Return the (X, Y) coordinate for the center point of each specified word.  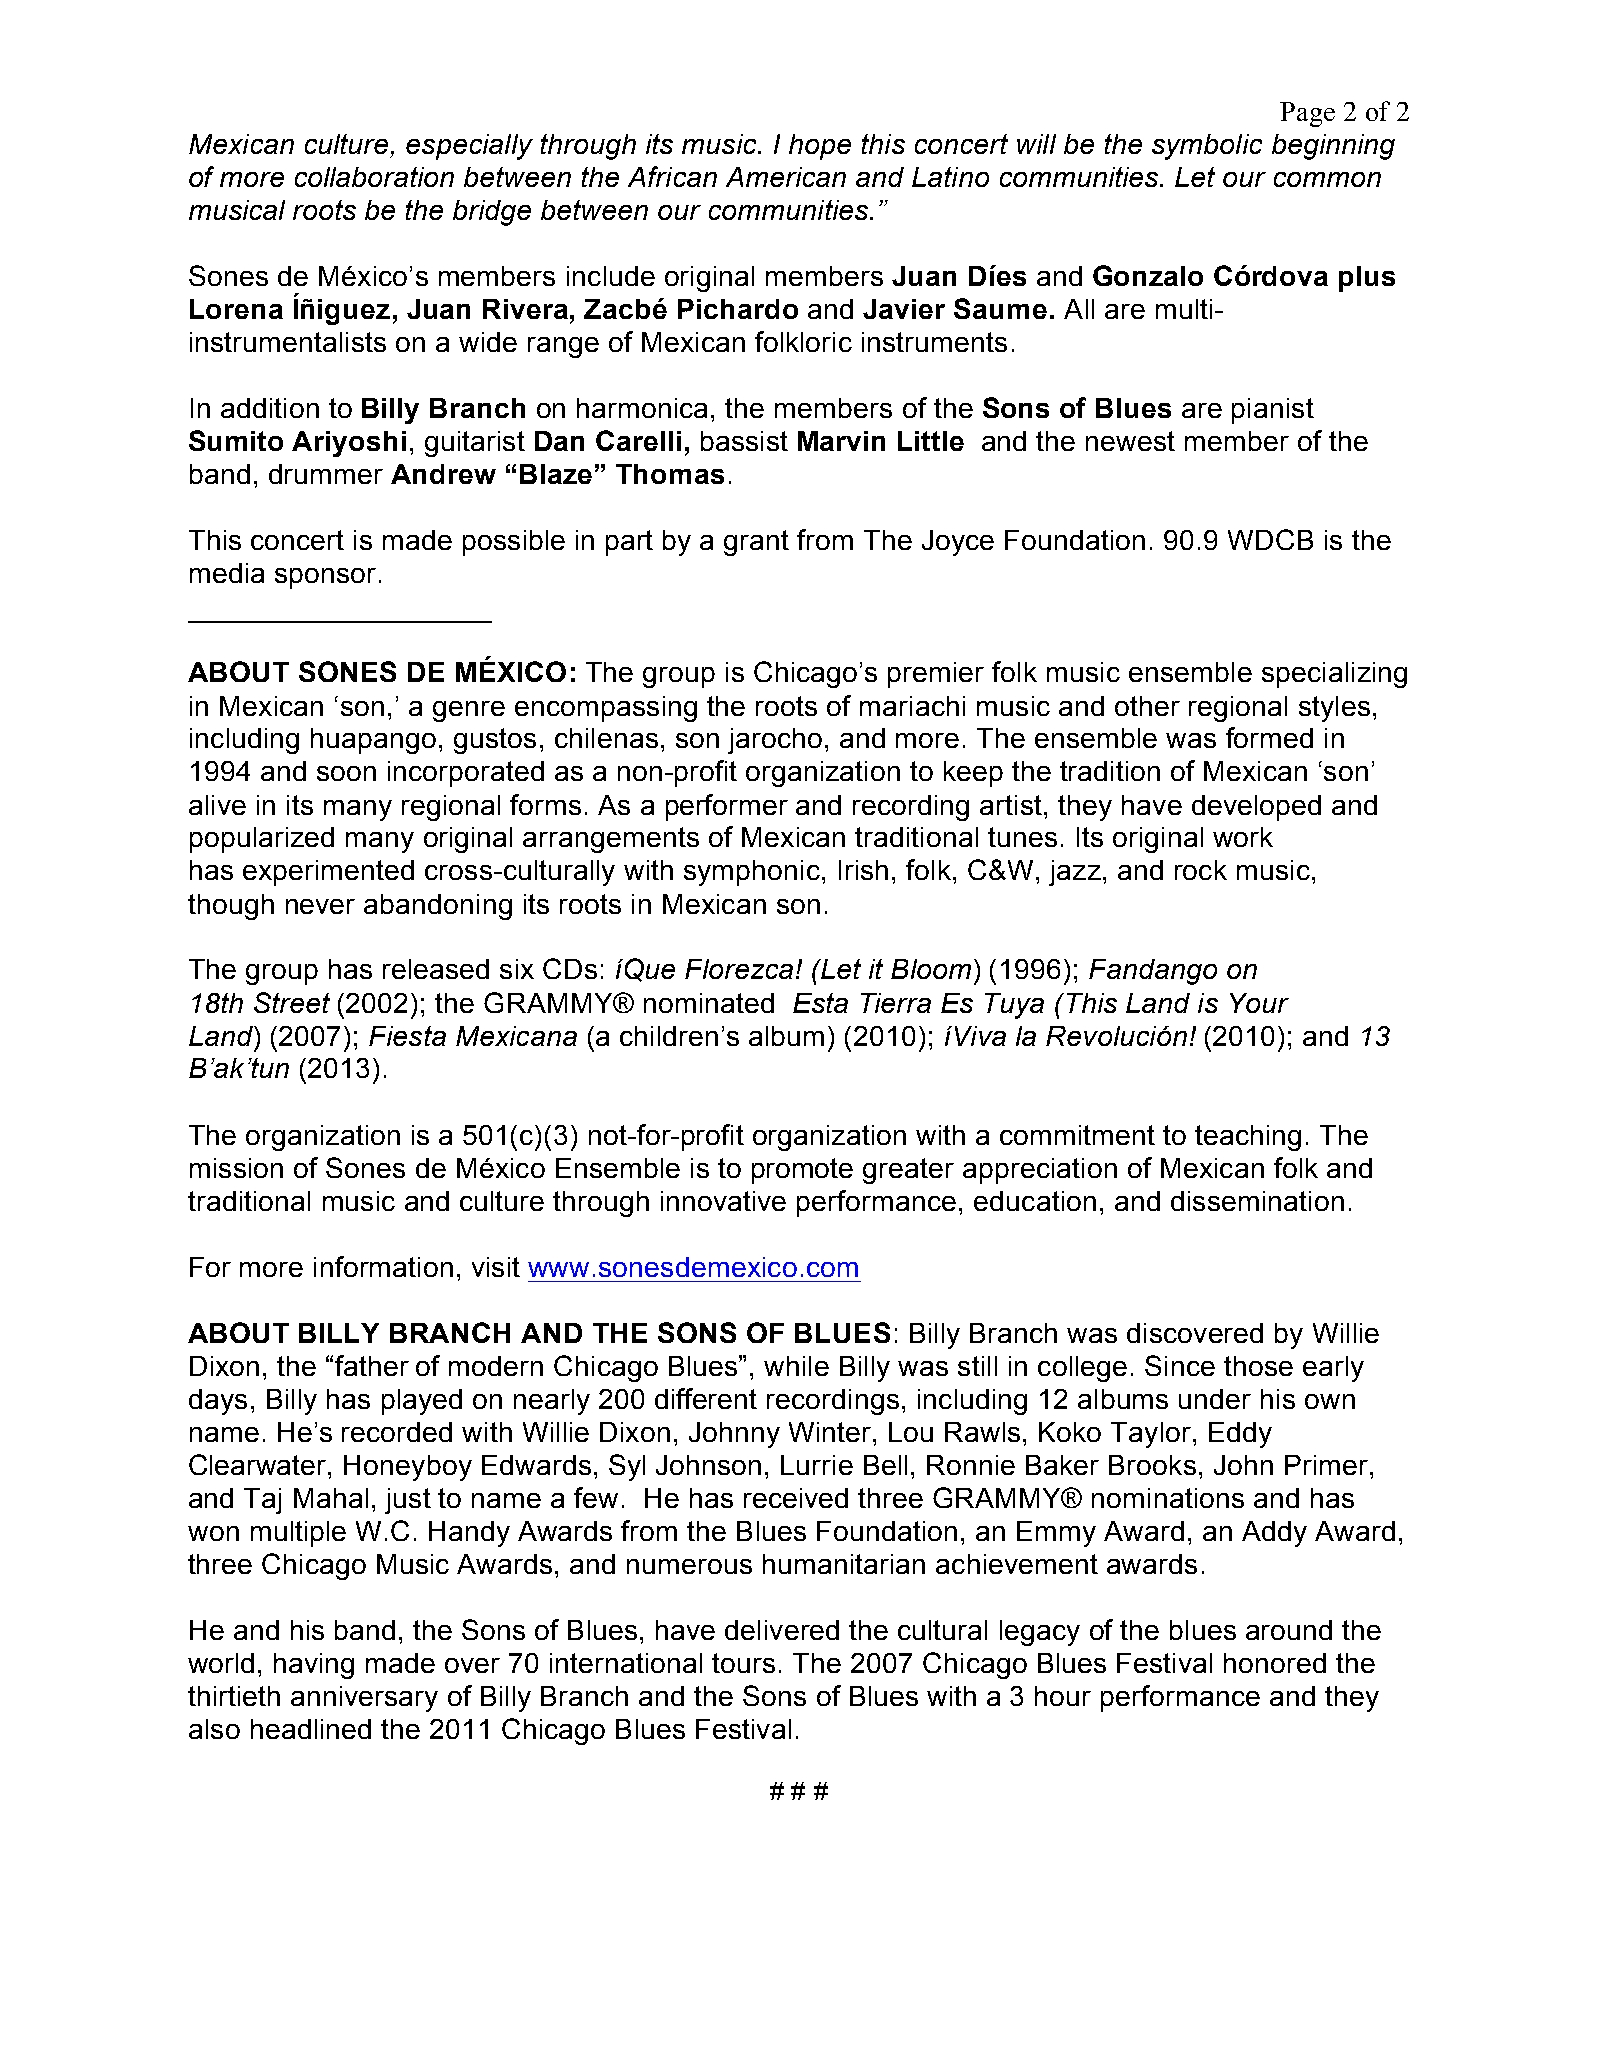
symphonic (752, 873)
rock (1201, 870)
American (786, 177)
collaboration (374, 177)
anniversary (364, 1699)
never (320, 906)
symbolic (1207, 147)
